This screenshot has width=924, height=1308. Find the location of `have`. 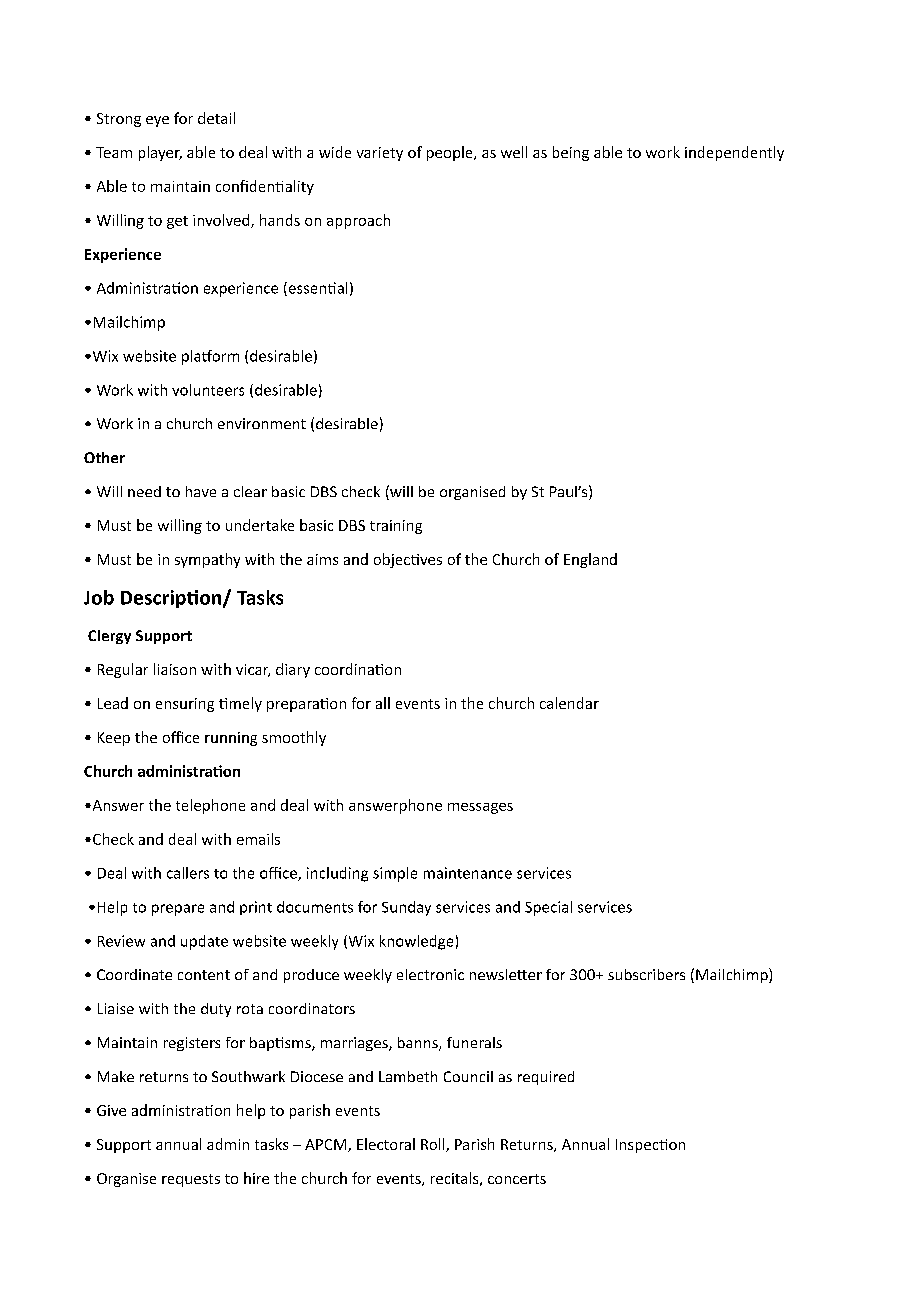

have is located at coordinates (201, 491).
